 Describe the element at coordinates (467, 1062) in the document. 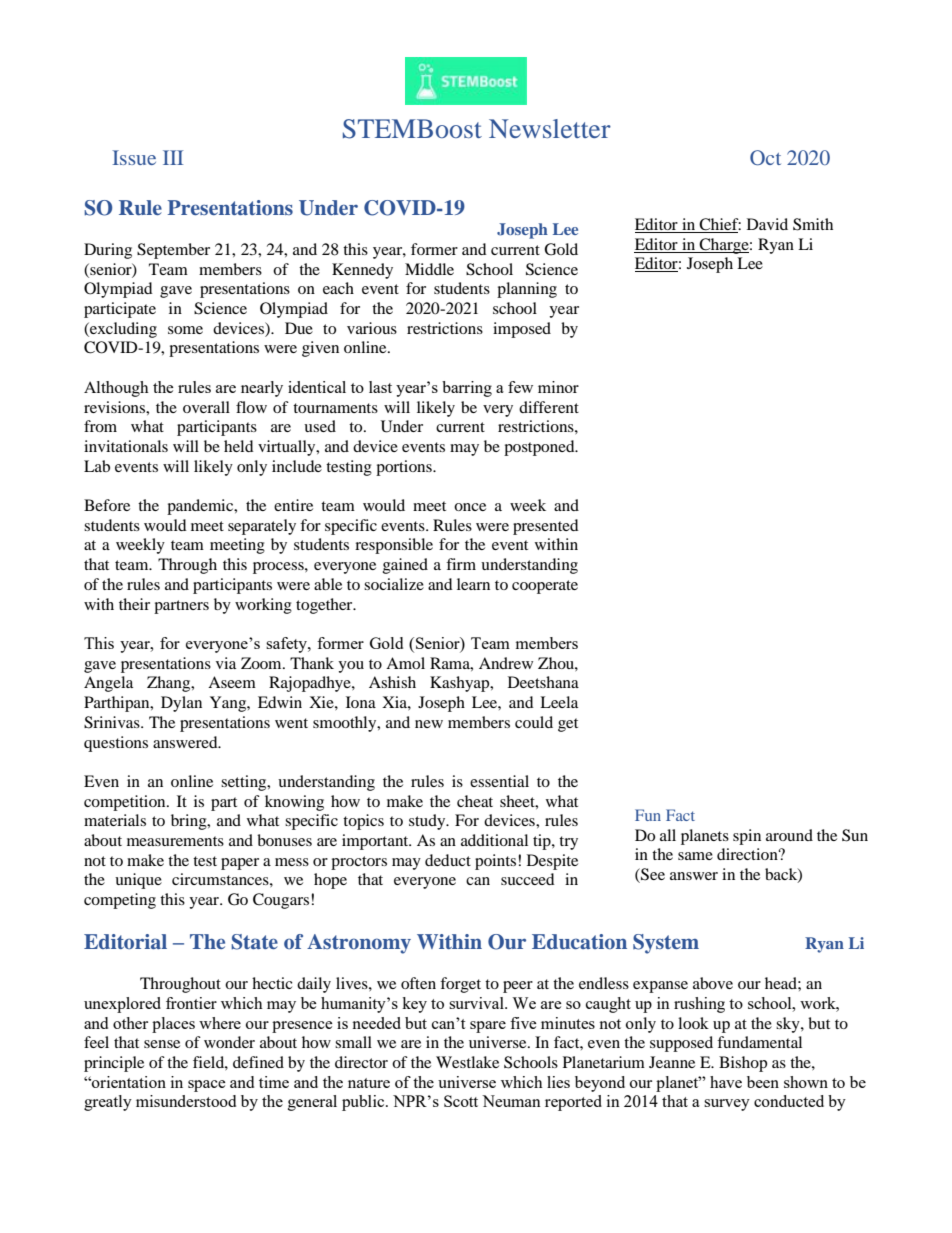

I see `Westlake` at that location.
